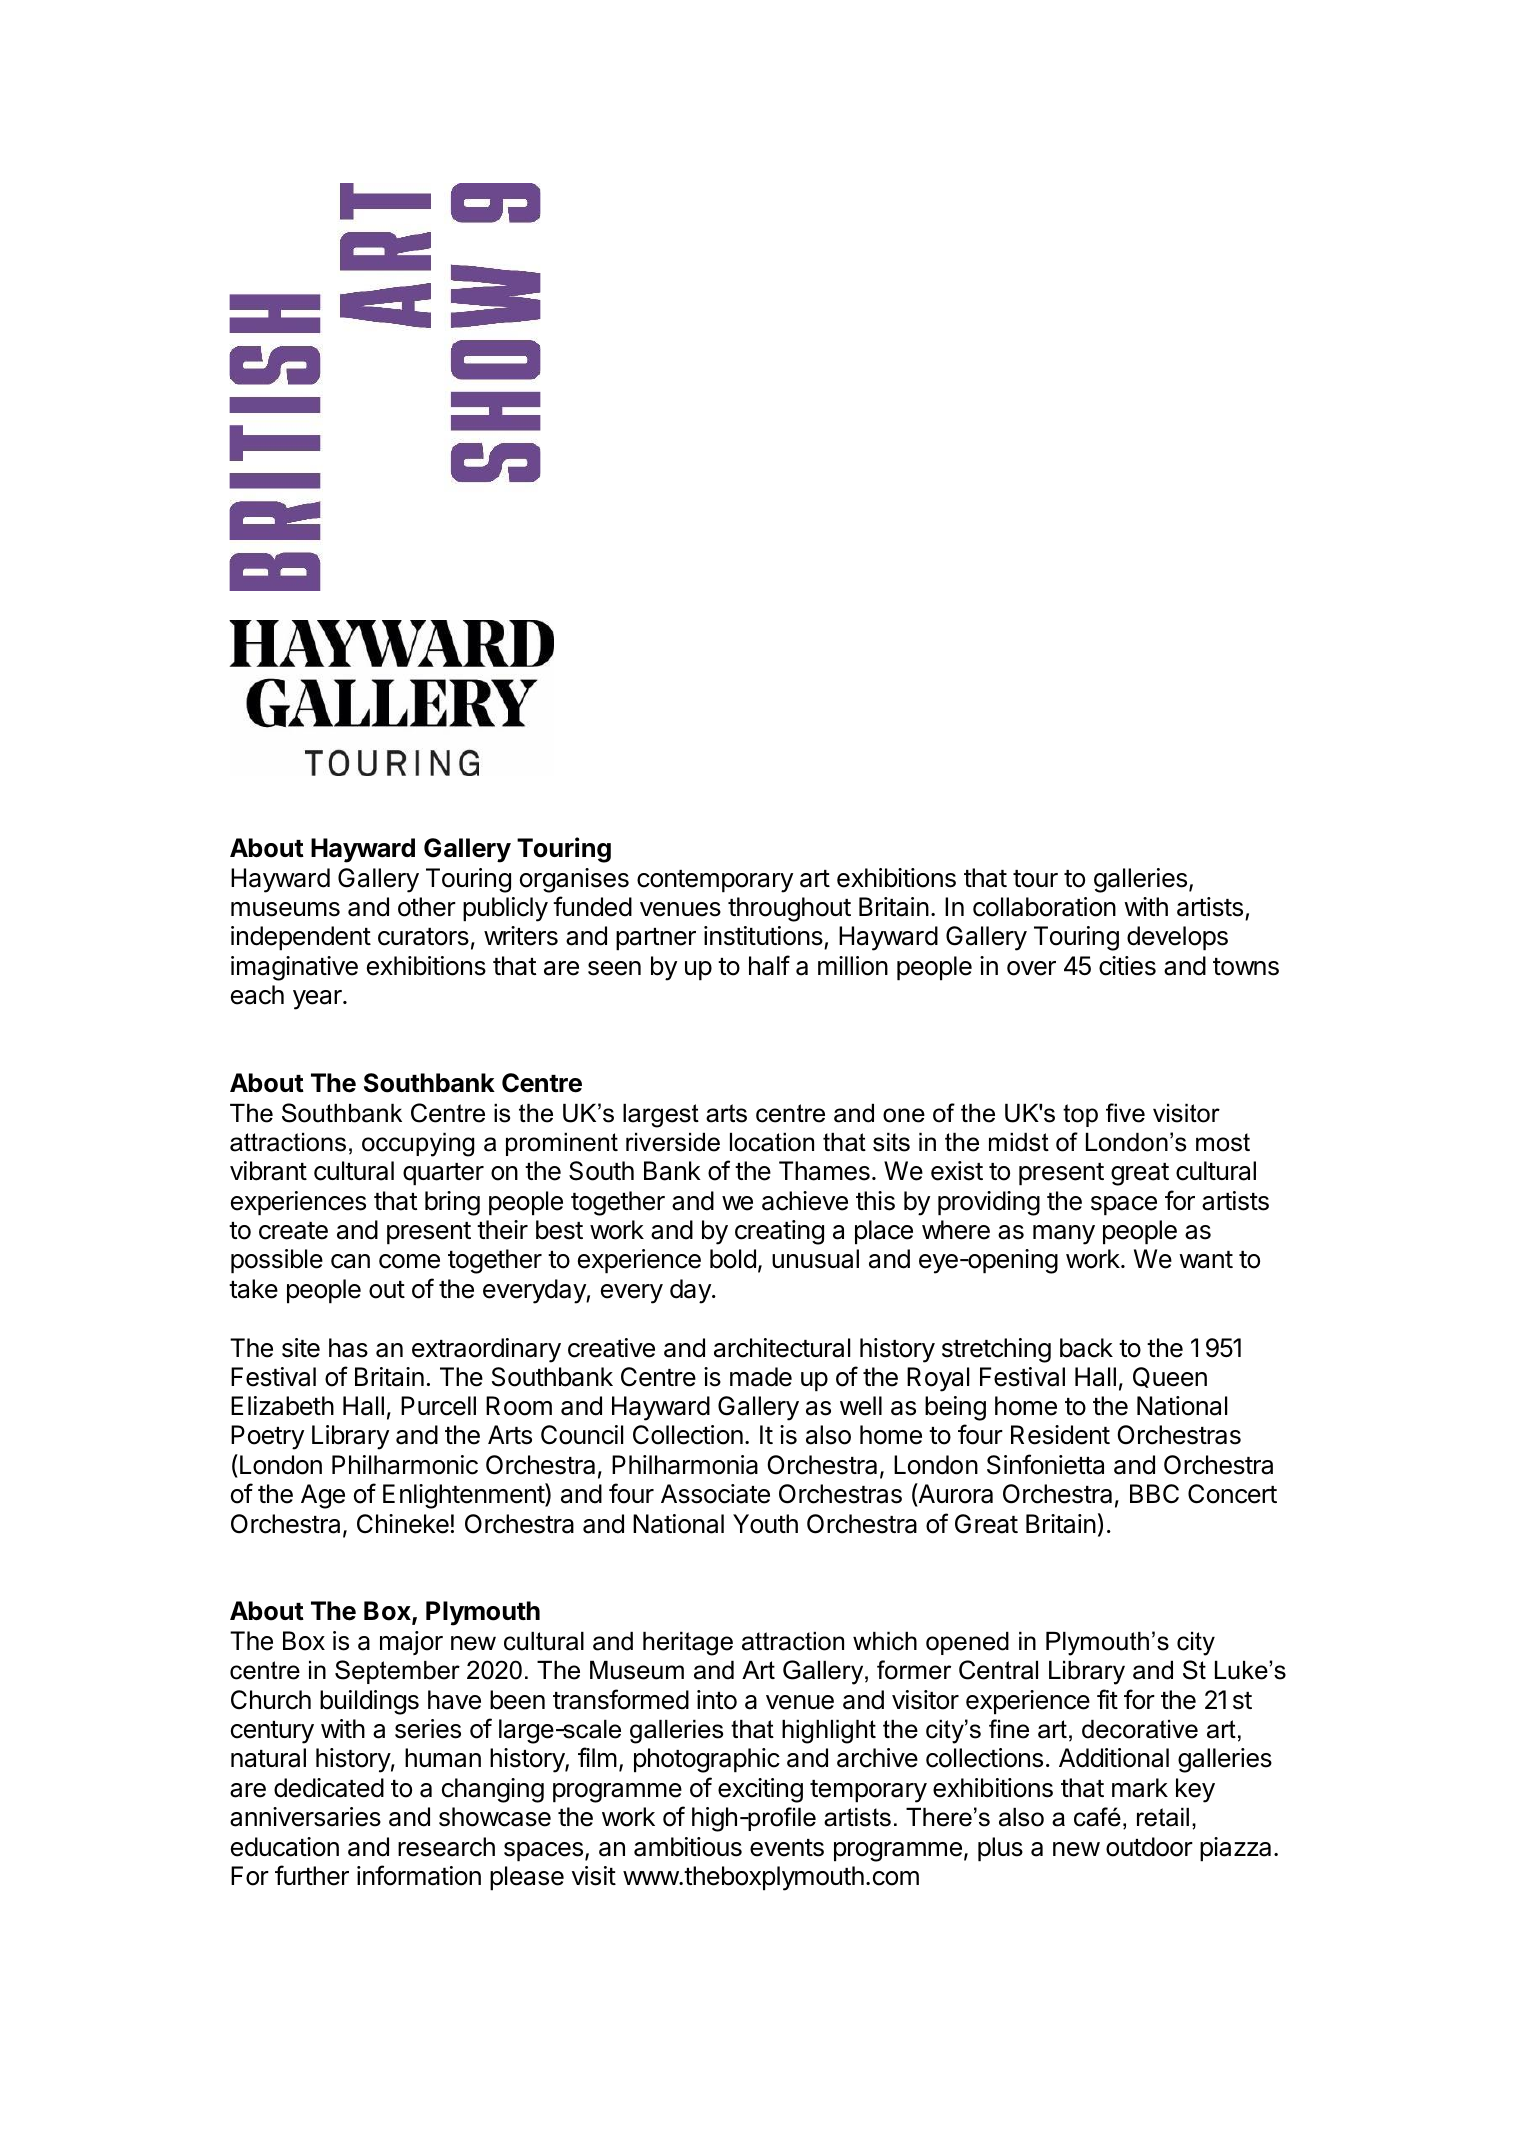  I want to click on made, so click(761, 1377).
